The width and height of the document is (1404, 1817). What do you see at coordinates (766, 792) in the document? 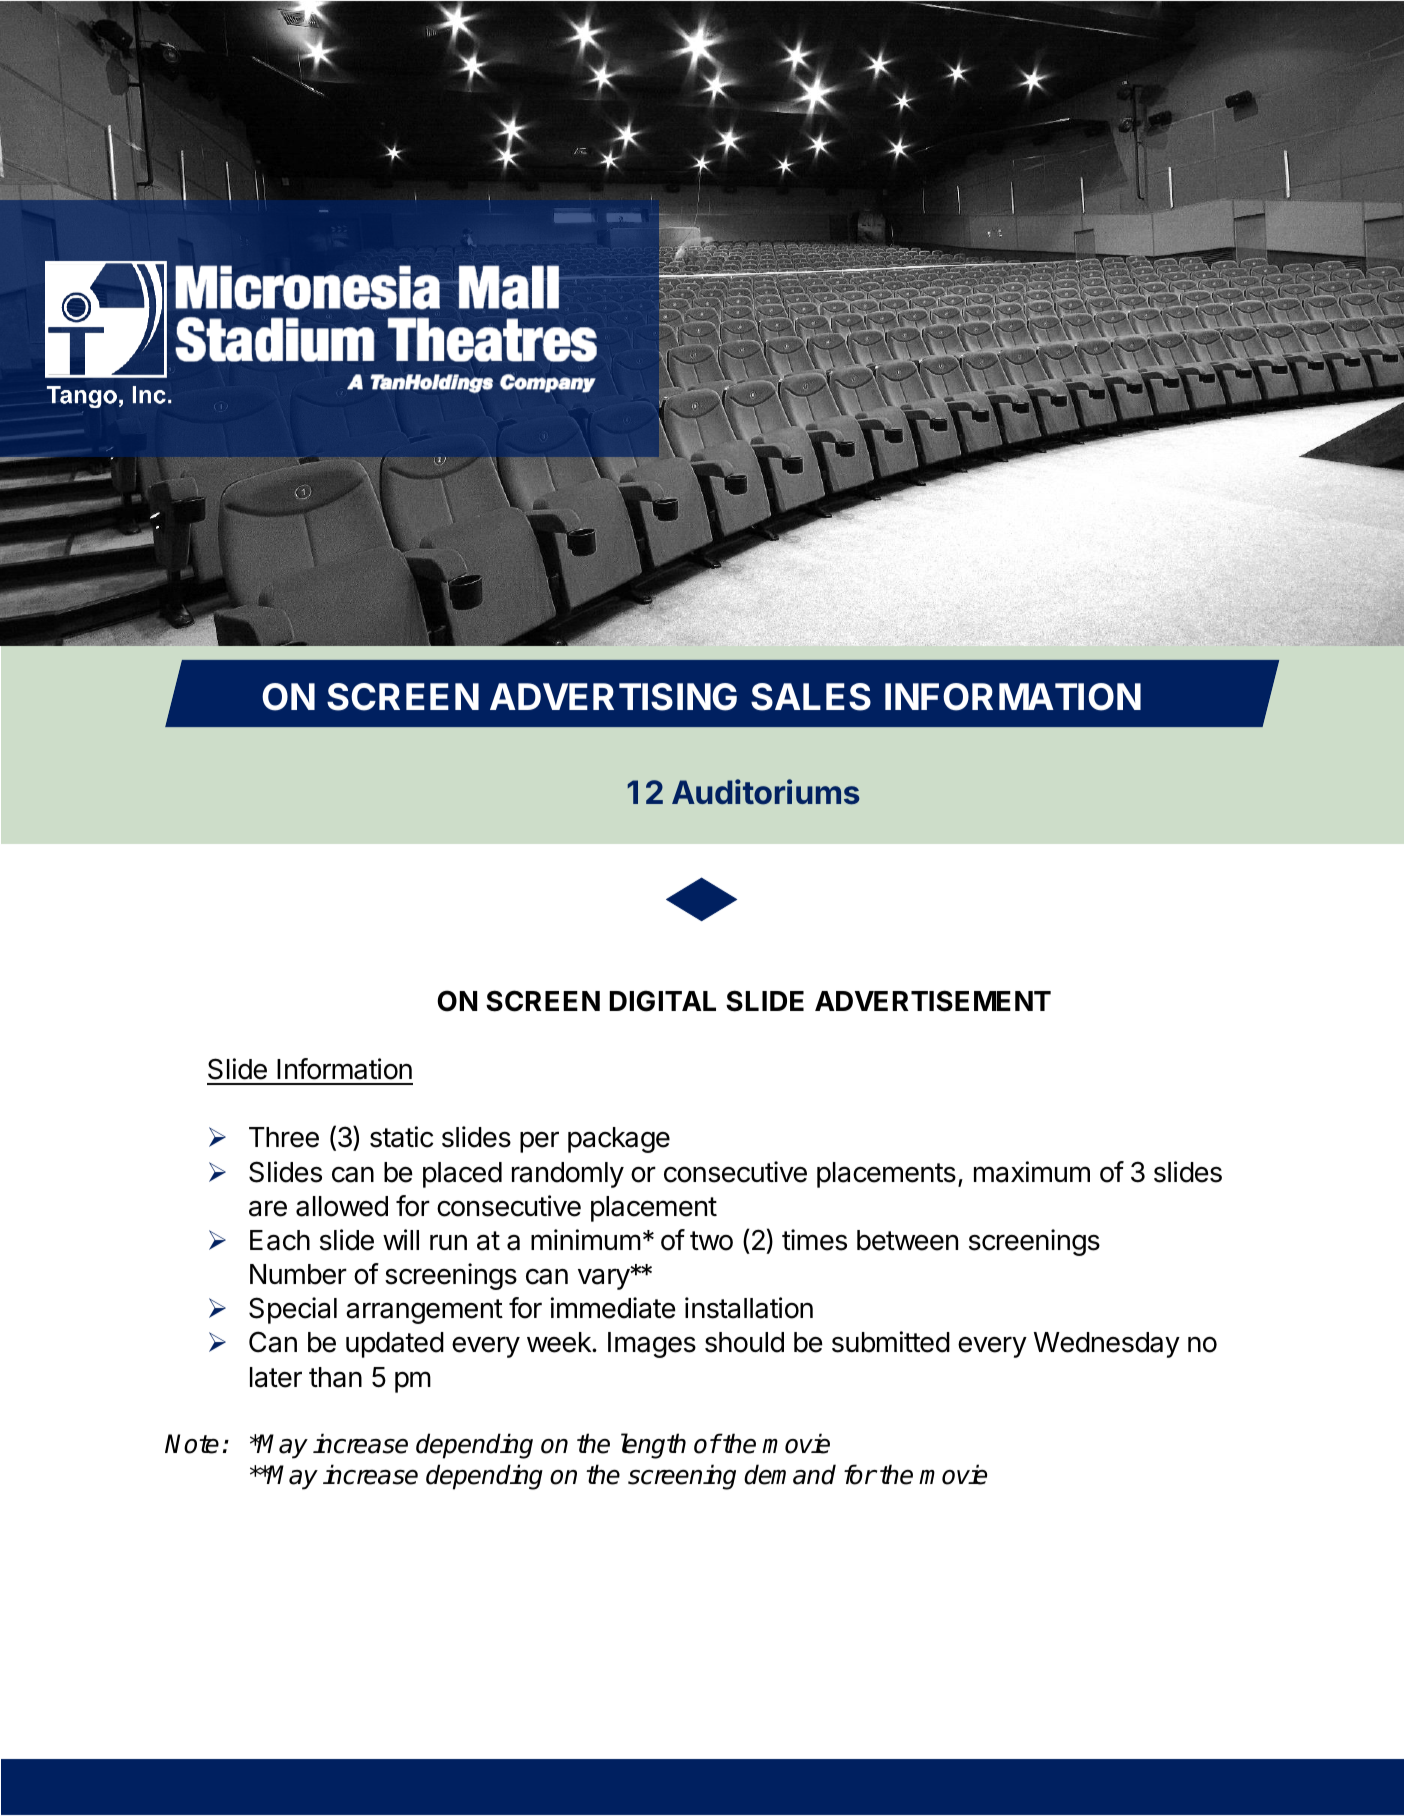
I see `Auditoriums` at bounding box center [766, 792].
